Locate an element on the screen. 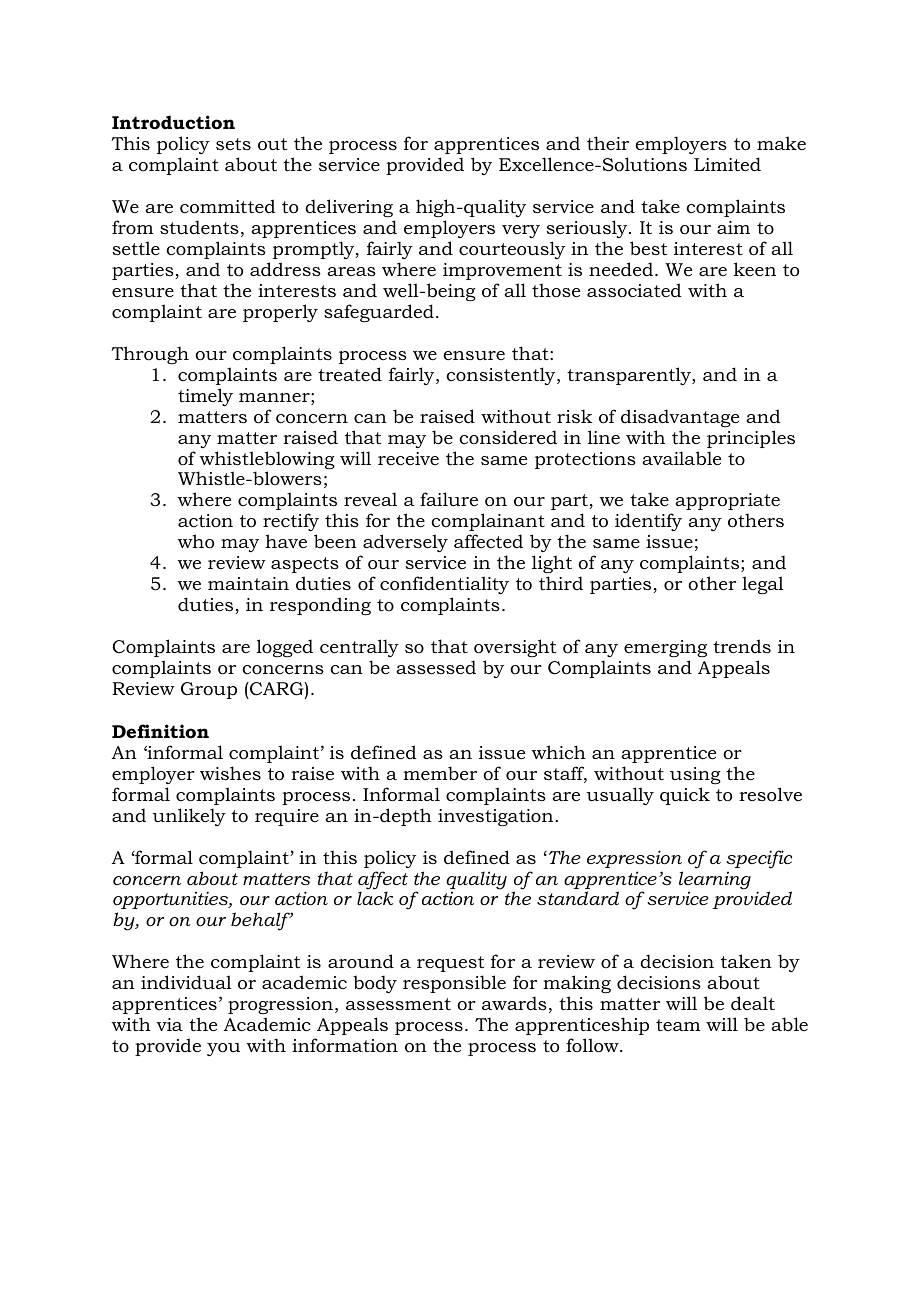 Image resolution: width=924 pixels, height=1308 pixels. responsible is located at coordinates (454, 984).
